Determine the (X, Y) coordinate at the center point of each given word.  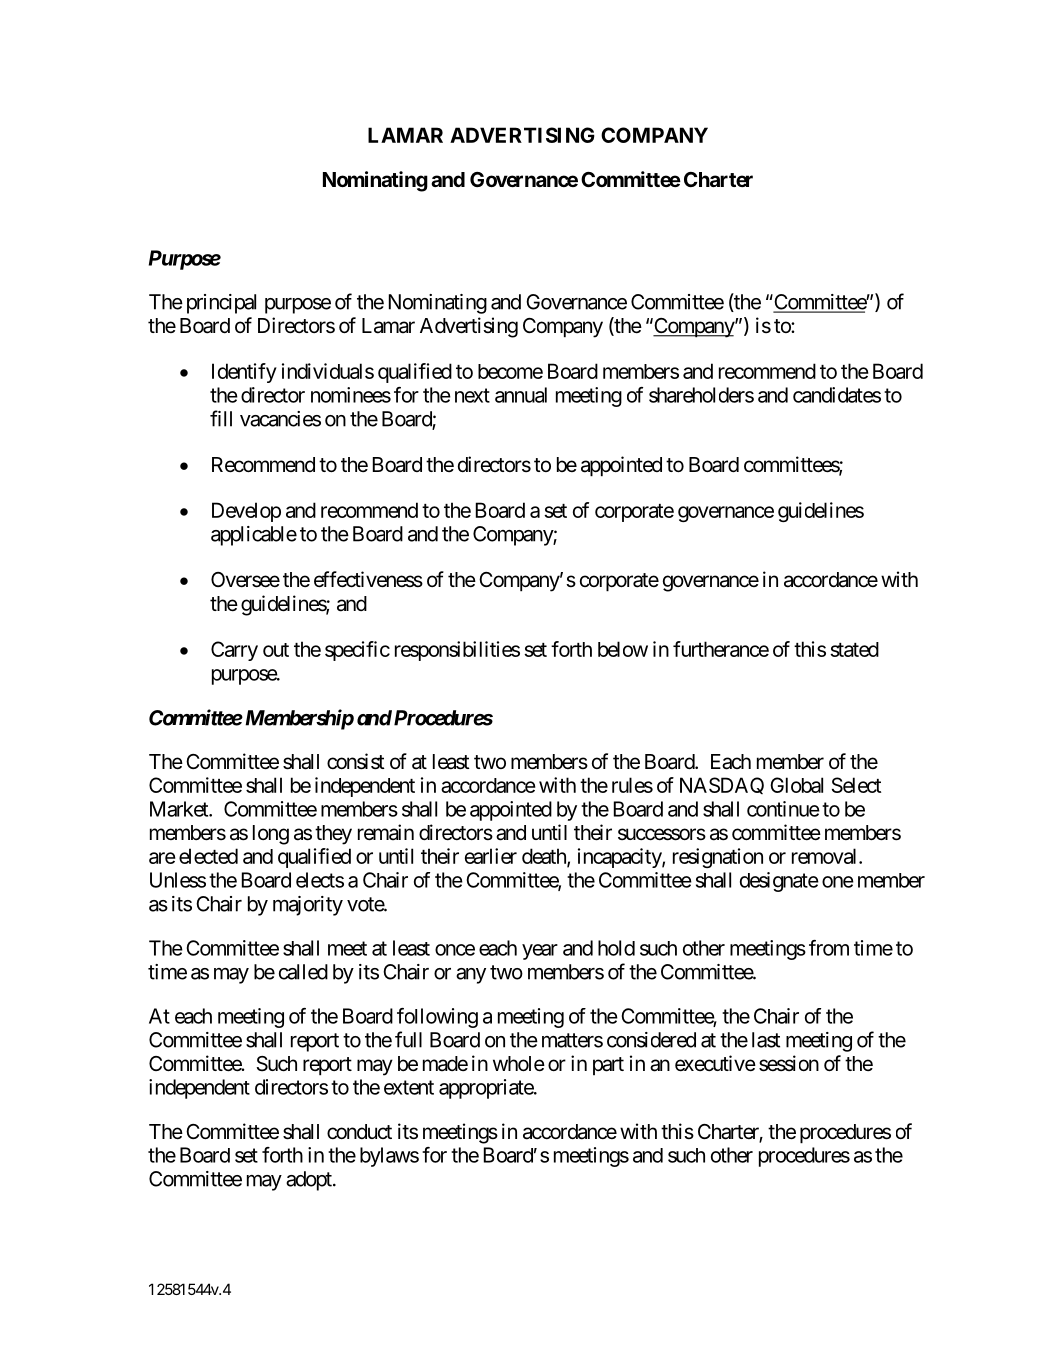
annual (521, 395)
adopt (310, 1181)
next (472, 395)
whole (519, 1064)
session (789, 1063)
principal (221, 304)
